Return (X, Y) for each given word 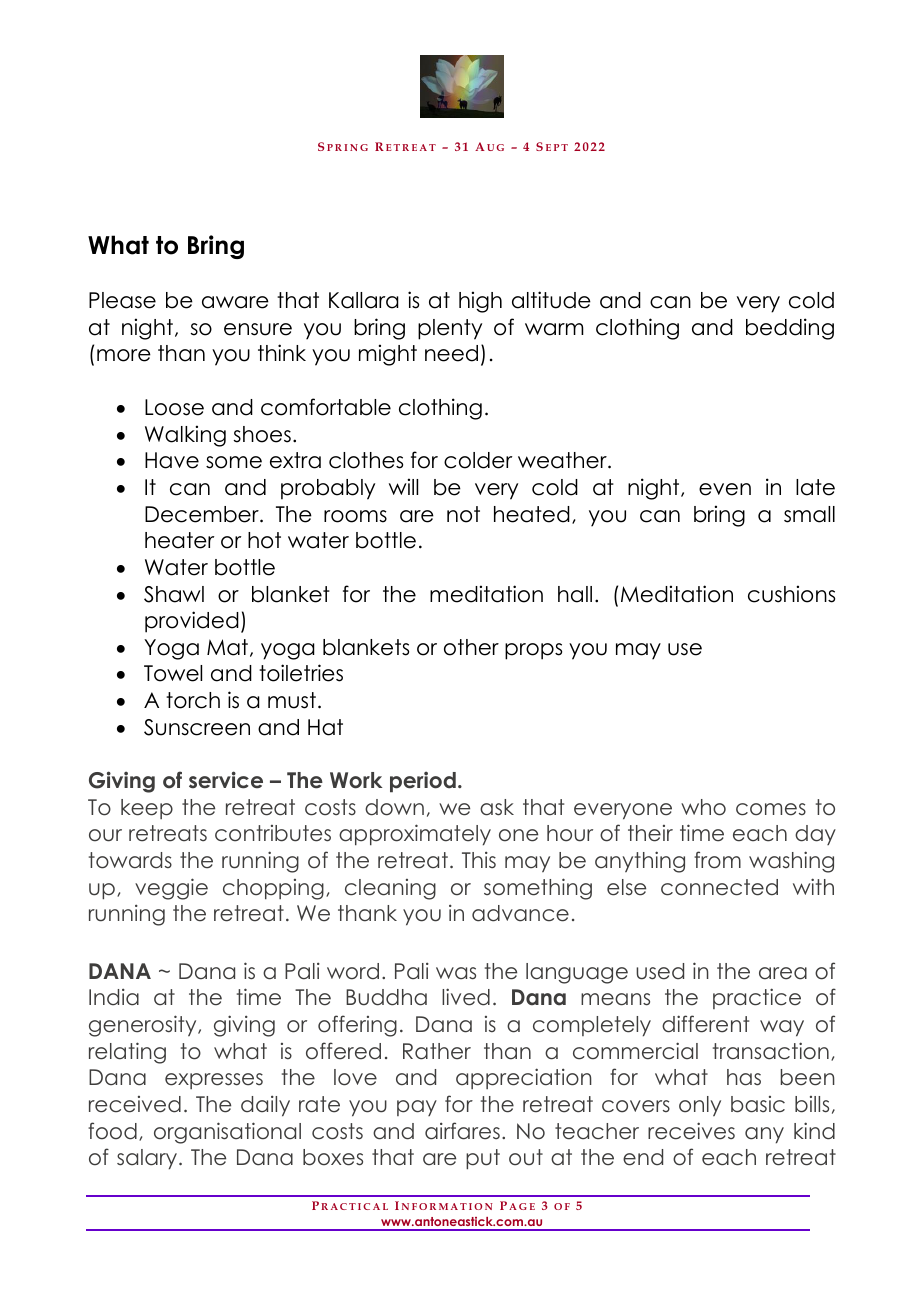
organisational (227, 1133)
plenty (450, 329)
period (423, 782)
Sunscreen (197, 727)
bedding (790, 329)
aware (235, 302)
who (703, 807)
